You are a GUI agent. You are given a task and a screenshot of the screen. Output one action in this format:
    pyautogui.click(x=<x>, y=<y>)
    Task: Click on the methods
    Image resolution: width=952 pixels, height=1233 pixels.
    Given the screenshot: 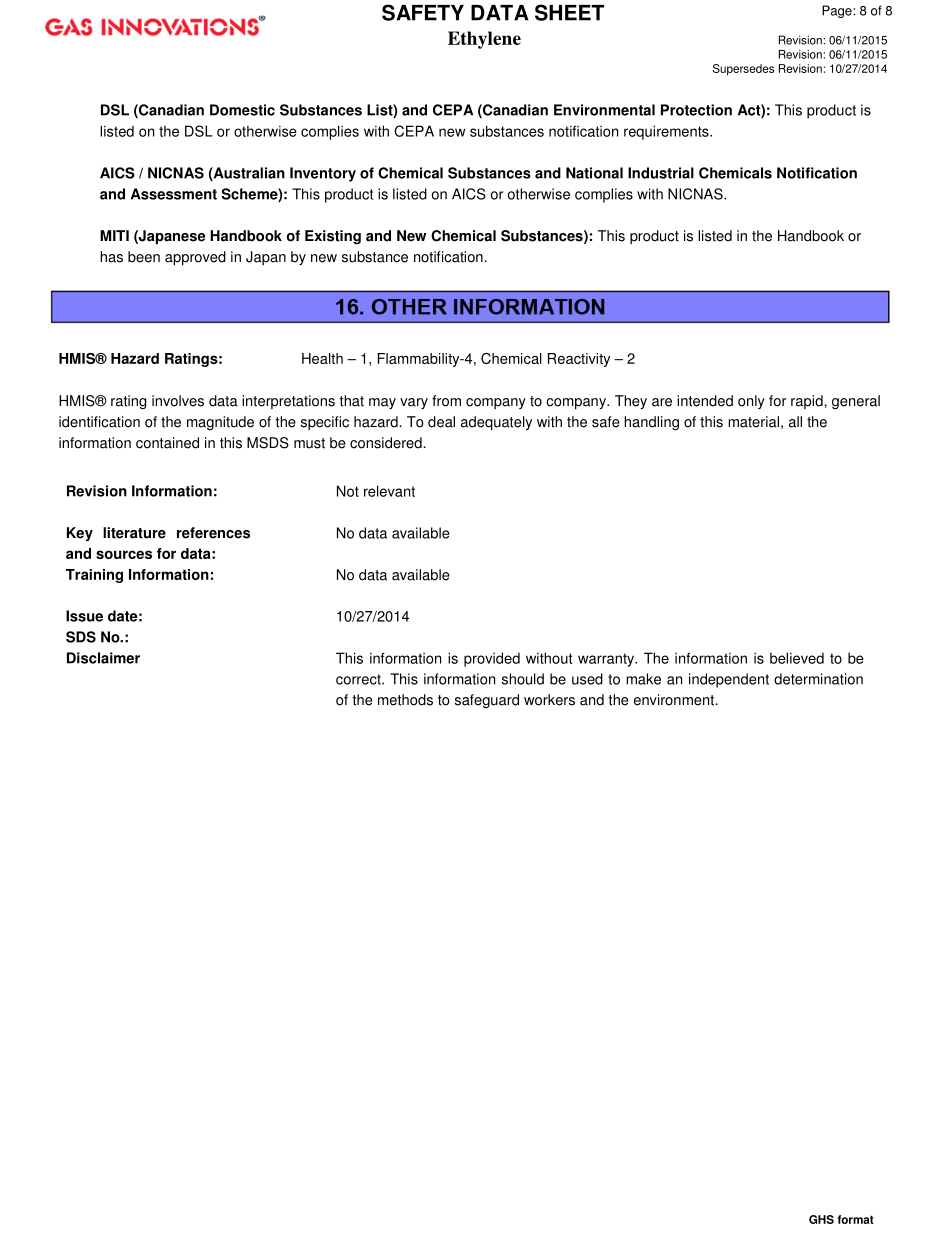 What is the action you would take?
    pyautogui.click(x=405, y=700)
